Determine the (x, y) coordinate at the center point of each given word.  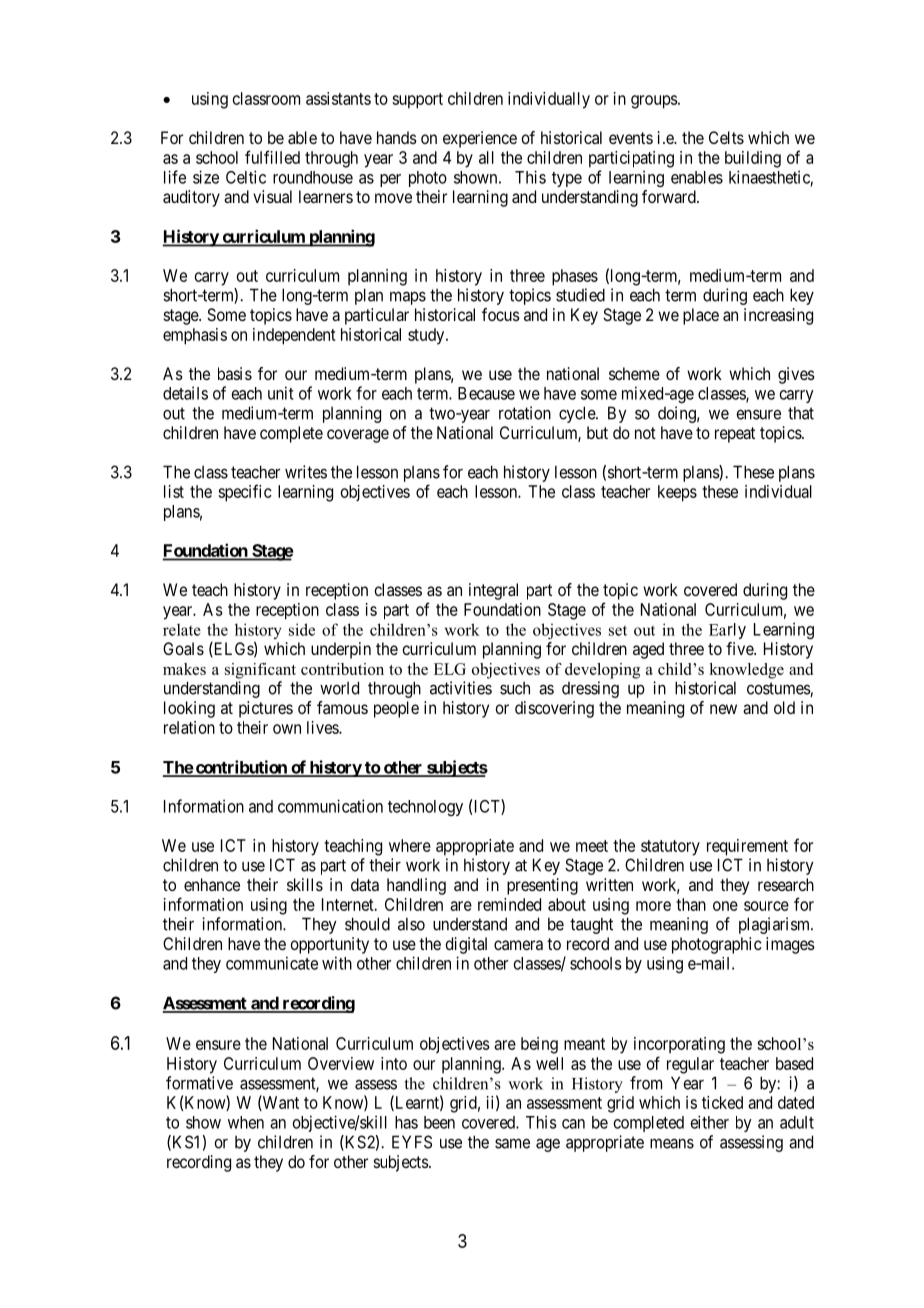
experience (480, 139)
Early (727, 631)
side (302, 629)
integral (493, 591)
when (246, 1122)
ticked (722, 1102)
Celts (726, 137)
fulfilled (272, 157)
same (512, 1143)
